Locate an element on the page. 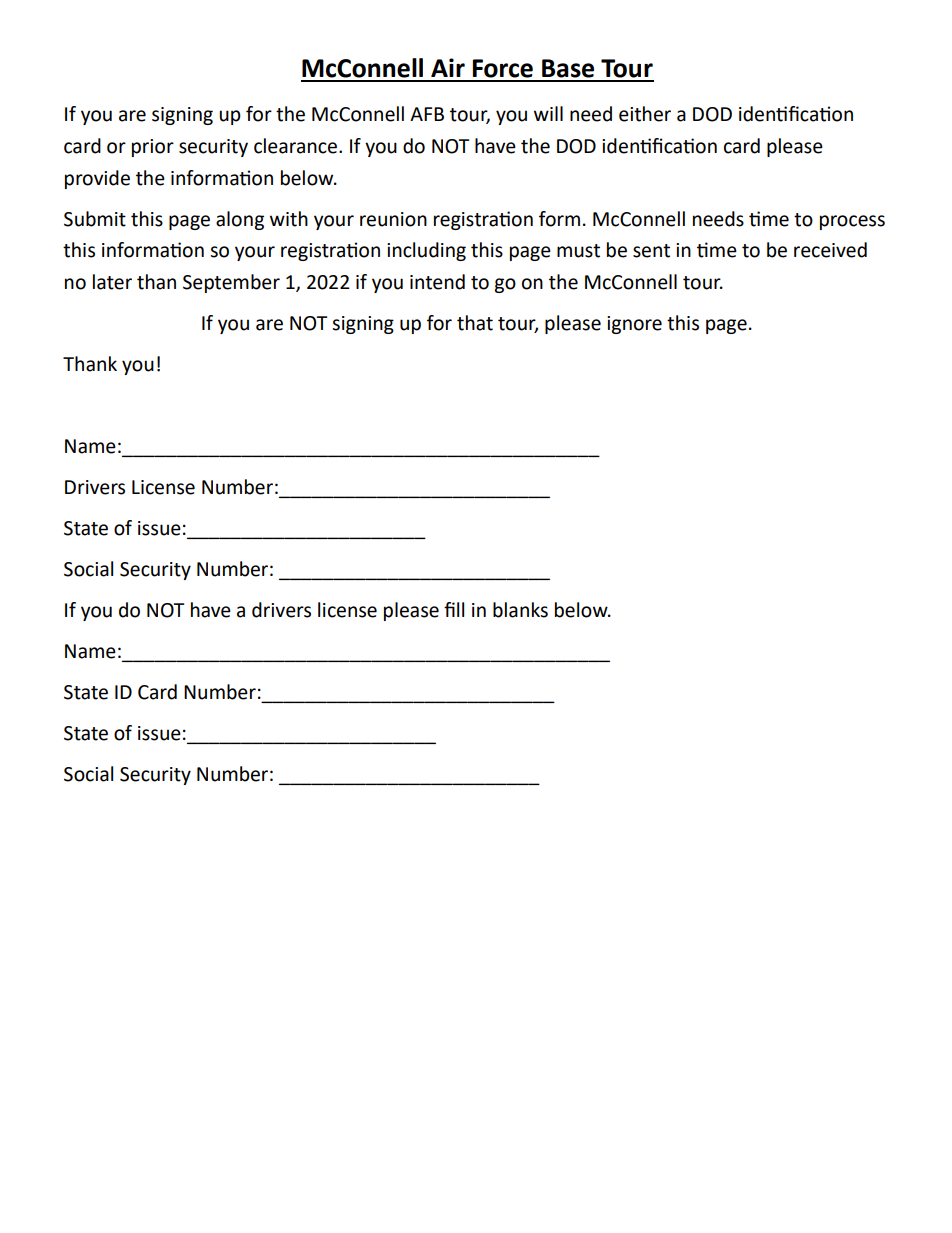 The height and width of the page is (1233, 952). received is located at coordinates (830, 250).
